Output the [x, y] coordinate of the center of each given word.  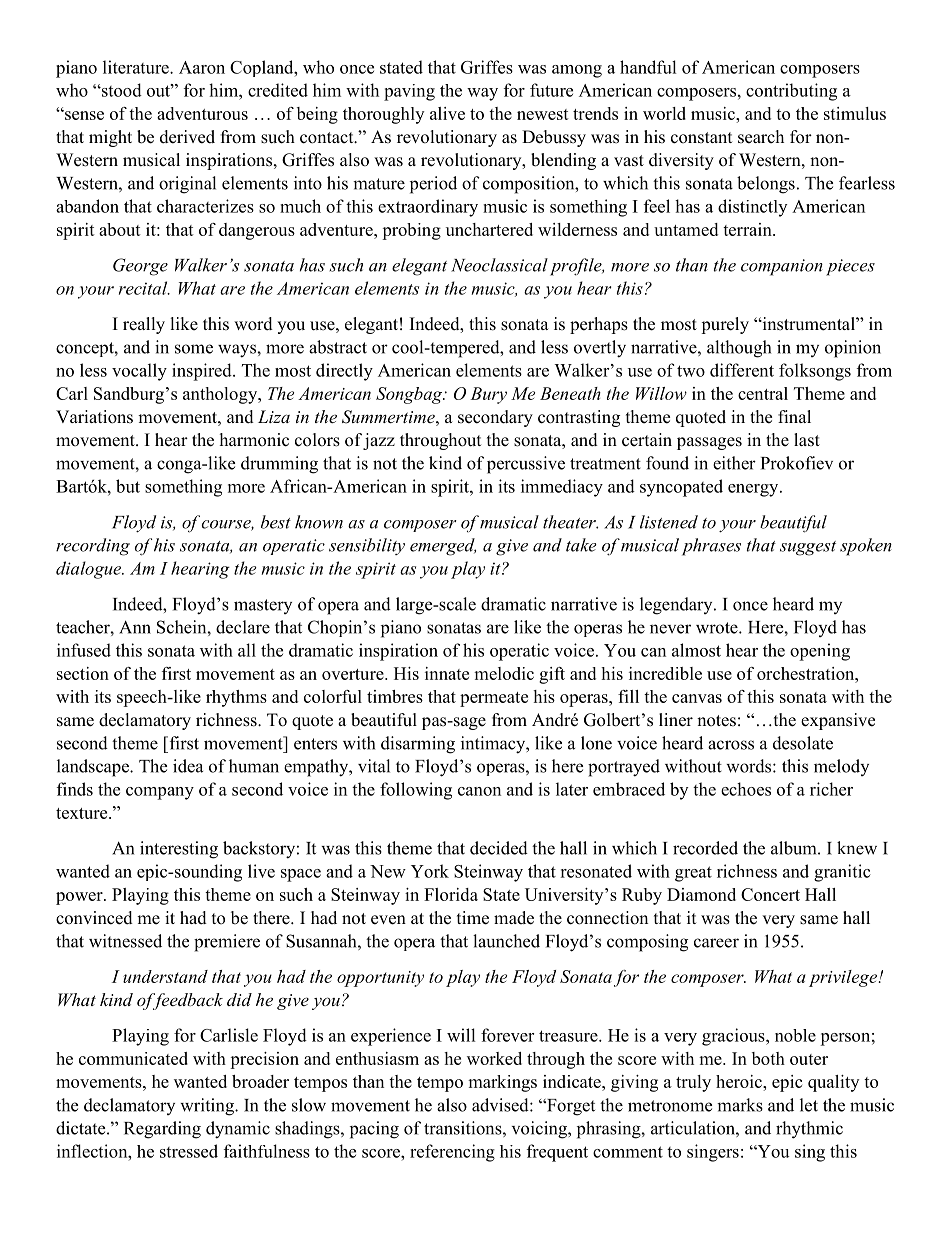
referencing [452, 1153]
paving [409, 92]
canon [479, 791]
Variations [94, 417]
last [807, 440]
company [160, 793]
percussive [526, 465]
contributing [791, 92]
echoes [746, 789]
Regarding [162, 1130]
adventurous [202, 113]
